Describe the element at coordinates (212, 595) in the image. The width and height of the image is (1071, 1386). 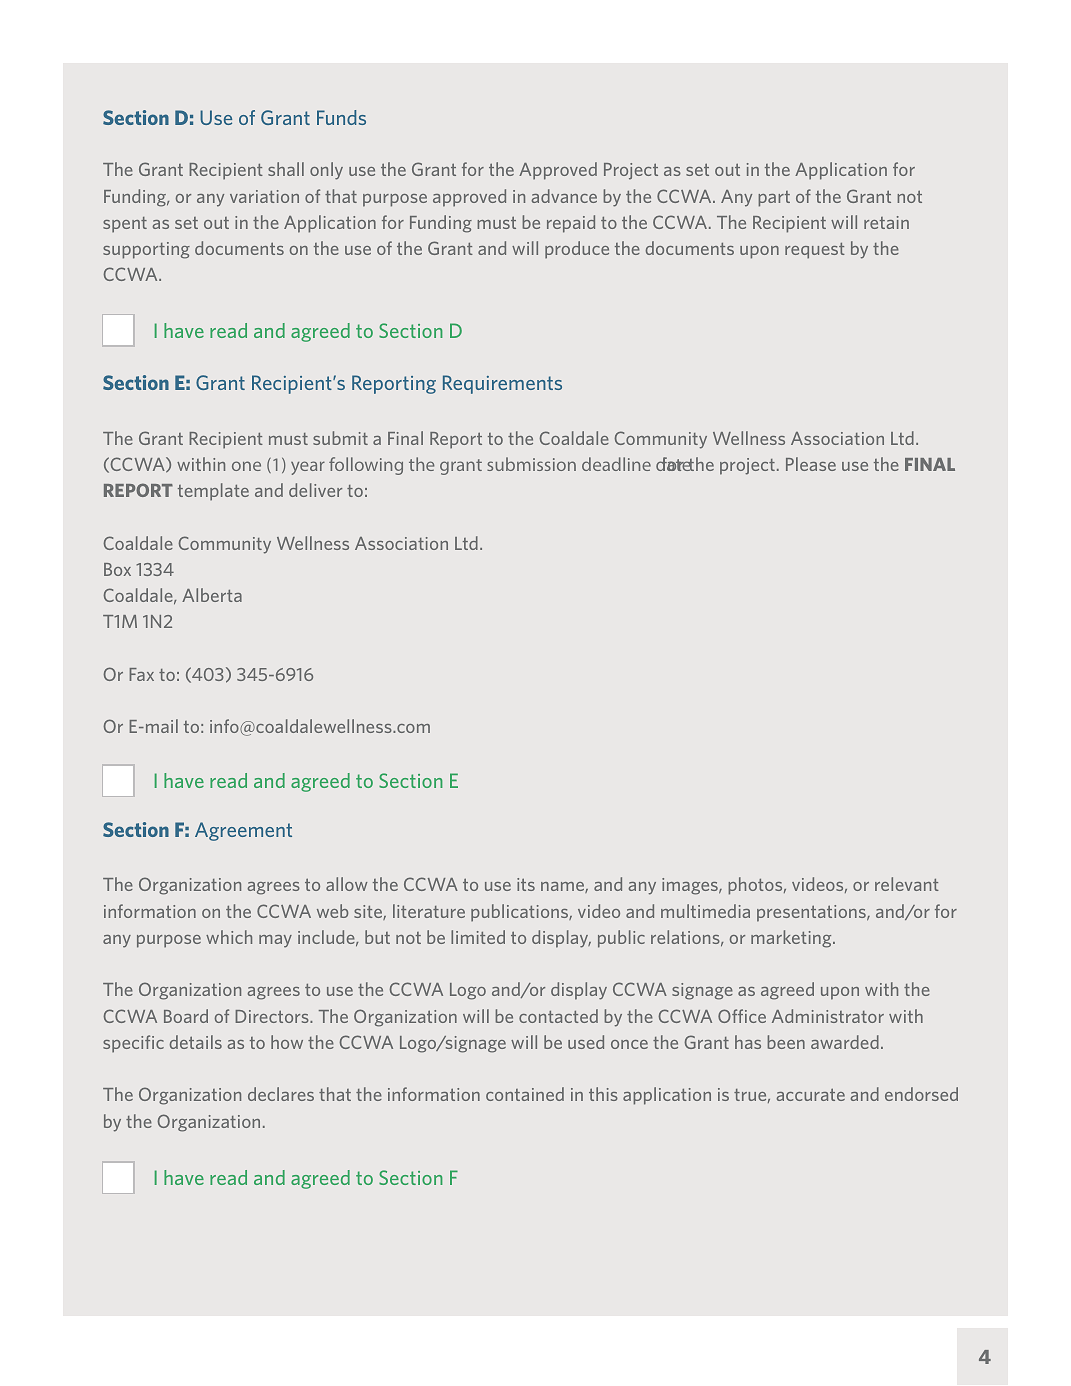
I see `Alberta` at that location.
